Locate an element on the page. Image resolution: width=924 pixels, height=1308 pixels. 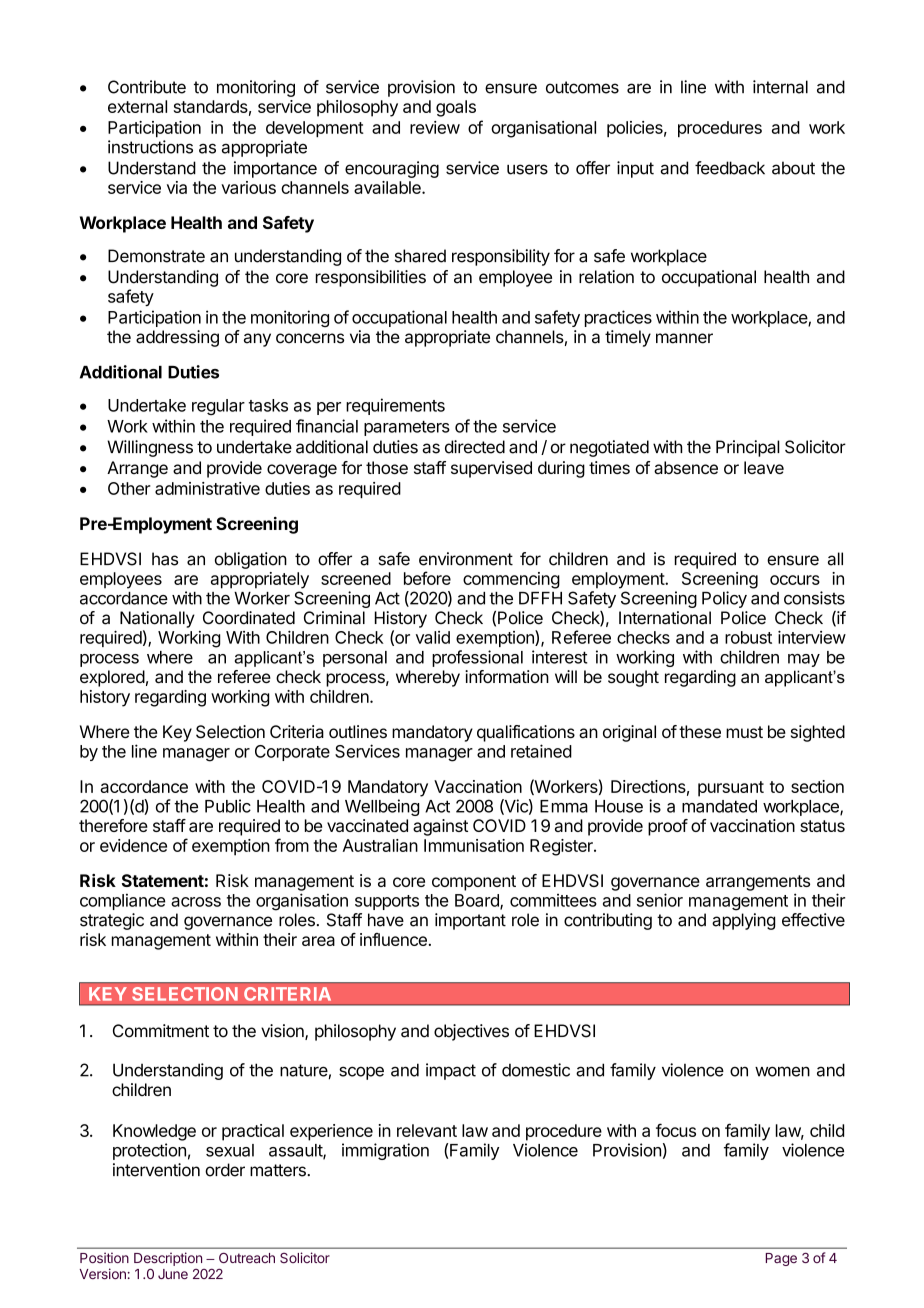
supervised is located at coordinates (491, 469).
